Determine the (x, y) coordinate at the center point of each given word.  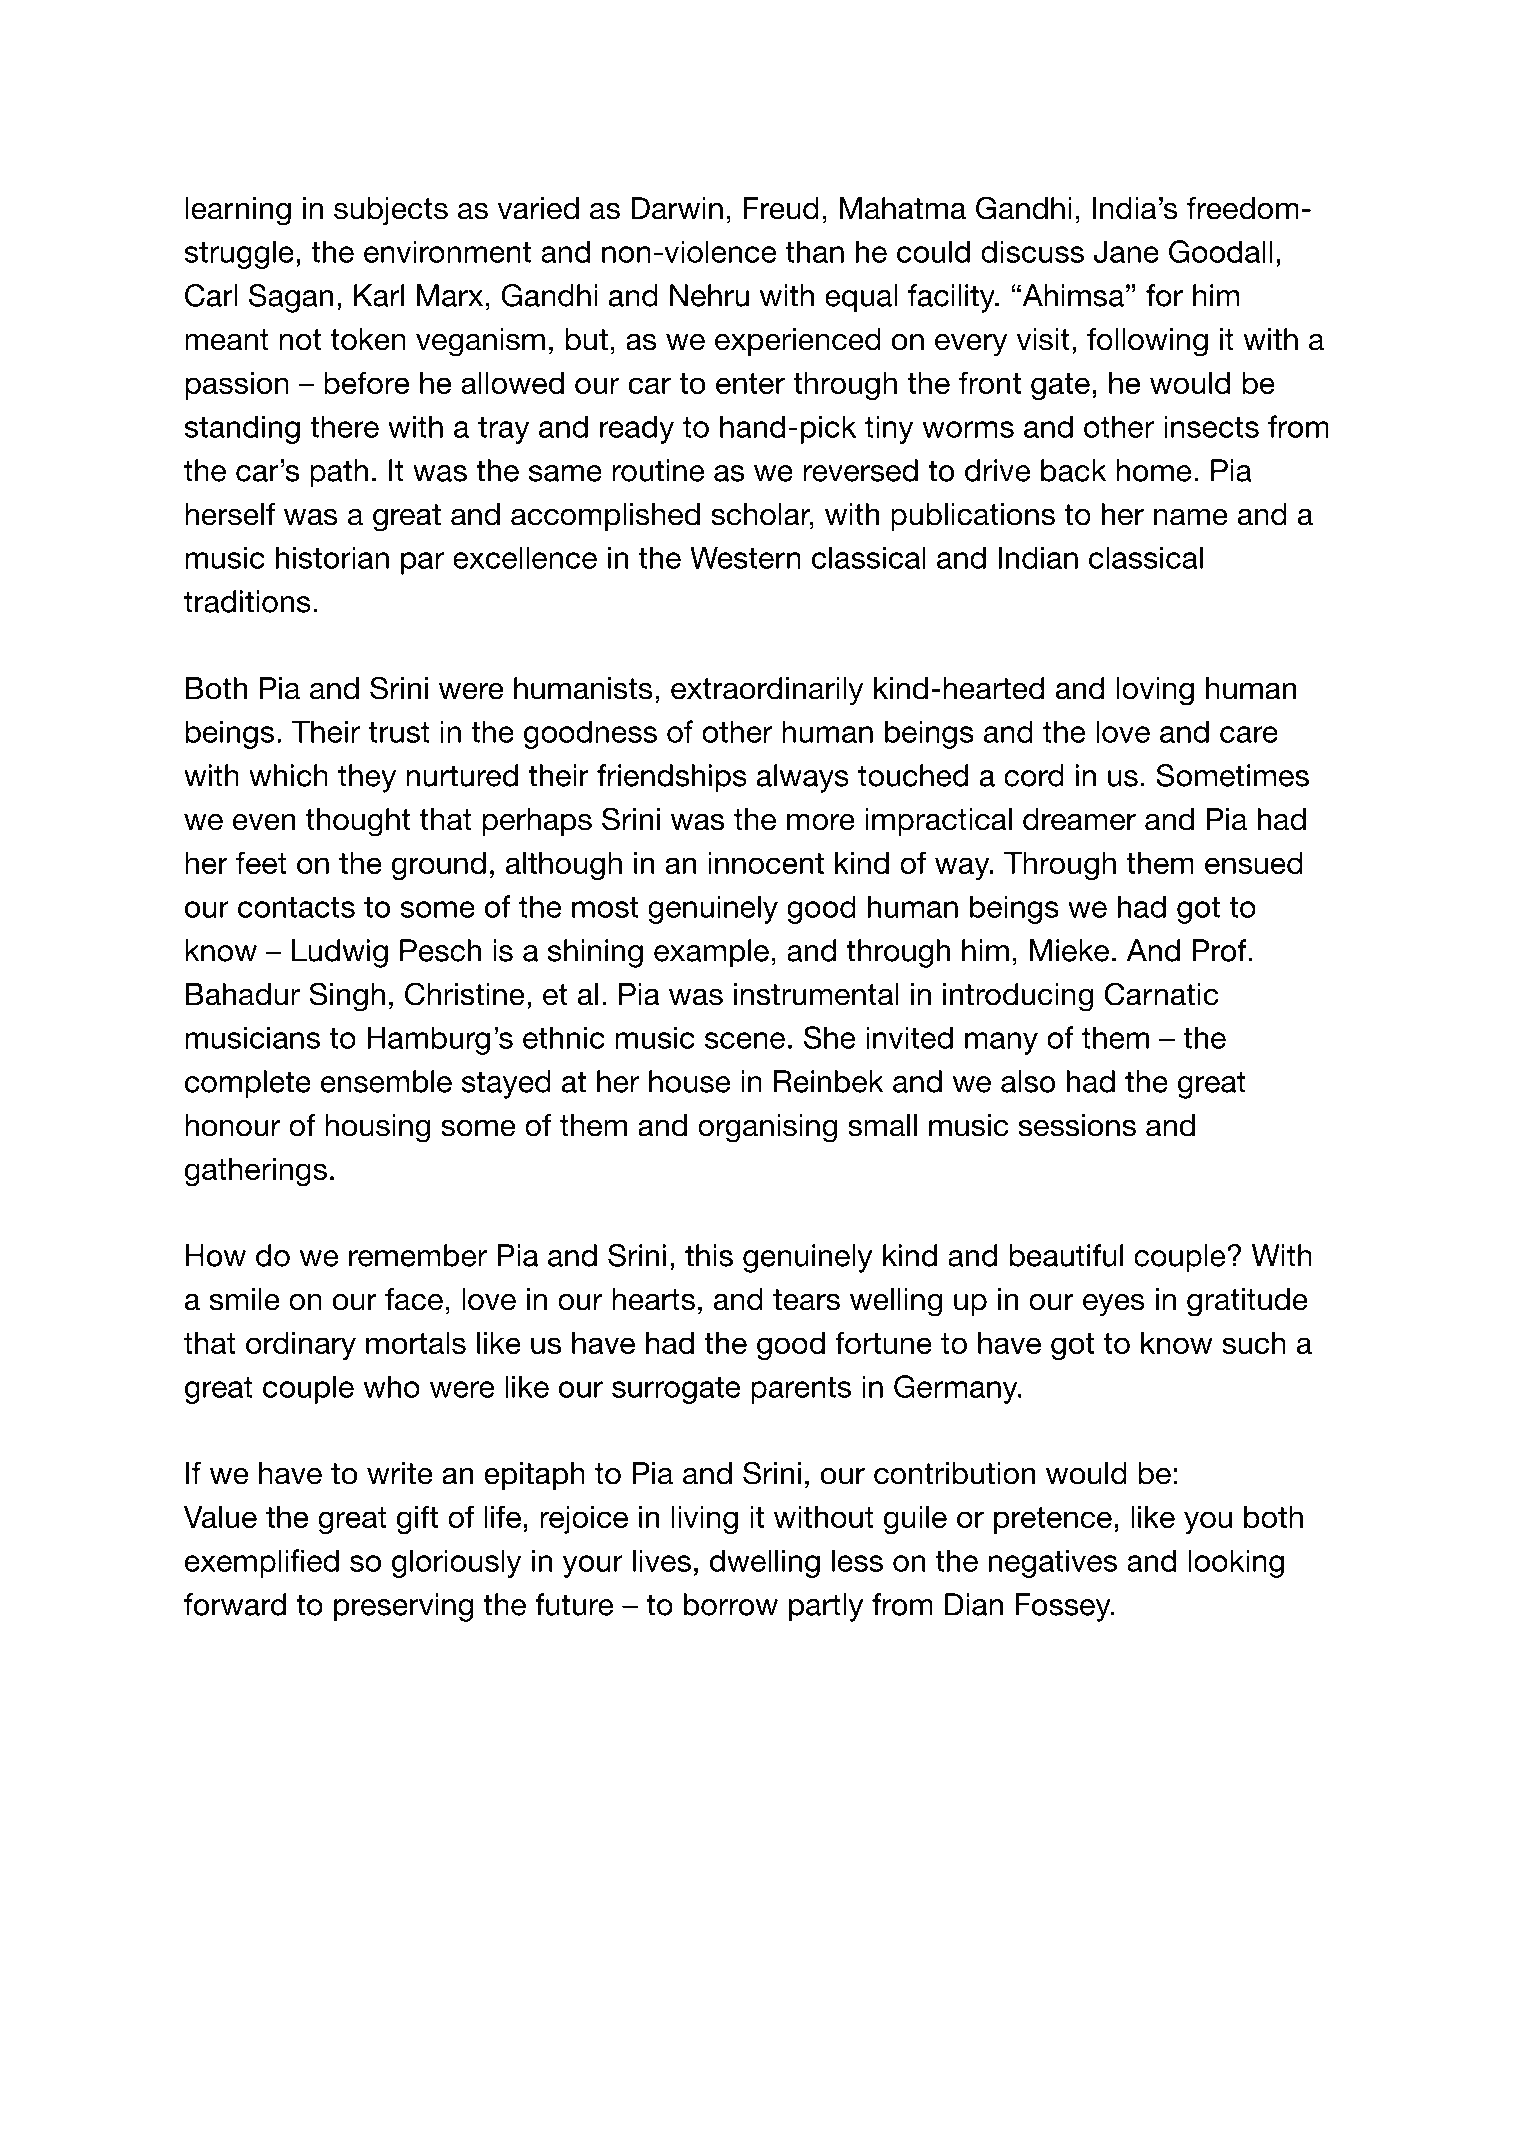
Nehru (709, 295)
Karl (379, 295)
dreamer (1079, 819)
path (339, 473)
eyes (1114, 1305)
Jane (1126, 251)
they (367, 778)
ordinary (301, 1346)
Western (745, 557)
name (1191, 517)
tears (806, 1300)
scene (745, 1040)
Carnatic (1161, 994)
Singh (347, 997)
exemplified (262, 1563)
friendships (672, 778)
